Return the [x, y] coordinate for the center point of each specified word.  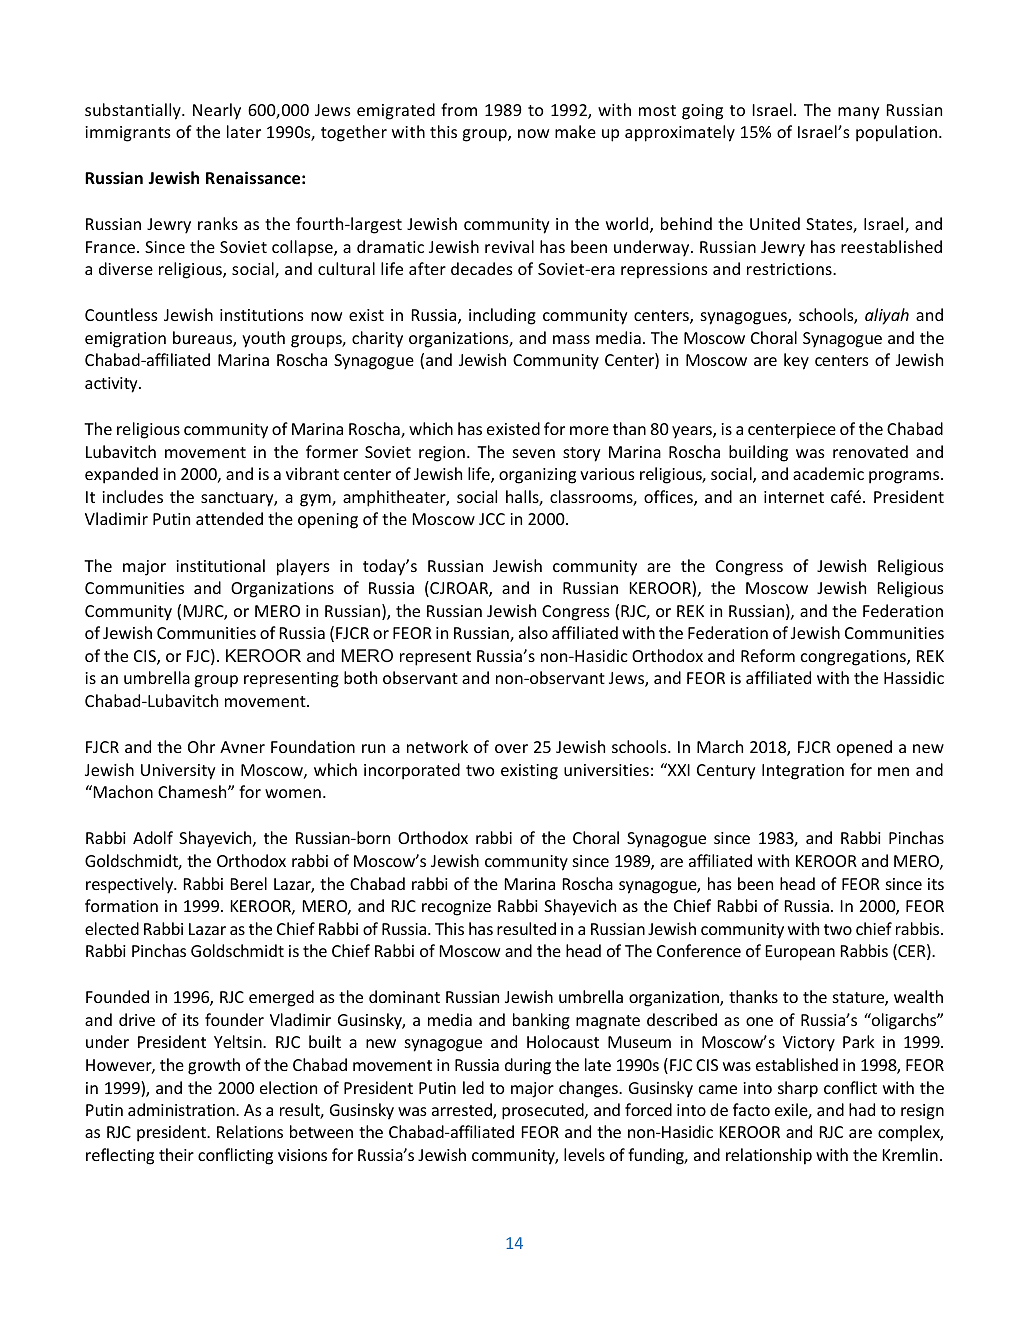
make [575, 131]
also [533, 632]
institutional [220, 565]
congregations [854, 658]
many [858, 113]
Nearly [217, 111]
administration [182, 1109]
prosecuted [544, 1111]
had [862, 1109]
